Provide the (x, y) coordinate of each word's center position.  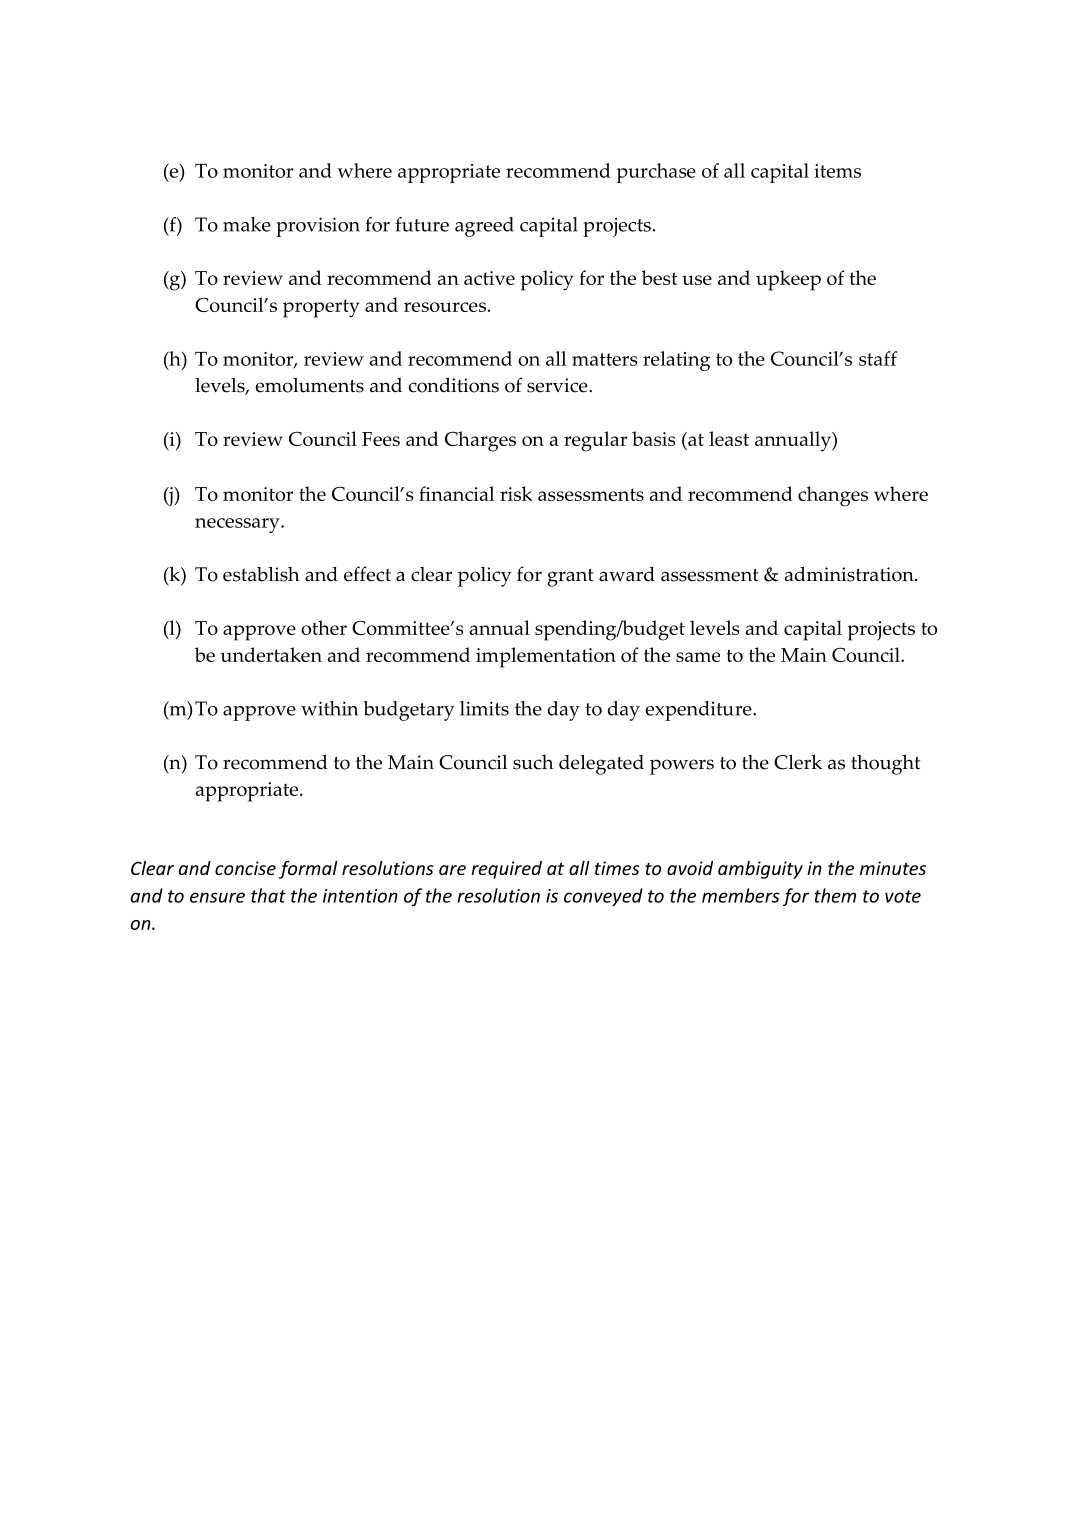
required (506, 870)
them (835, 895)
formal (308, 870)
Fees (381, 439)
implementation (546, 657)
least (729, 438)
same (698, 657)
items (837, 171)
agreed (484, 227)
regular (595, 441)
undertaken (271, 654)
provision (318, 227)
